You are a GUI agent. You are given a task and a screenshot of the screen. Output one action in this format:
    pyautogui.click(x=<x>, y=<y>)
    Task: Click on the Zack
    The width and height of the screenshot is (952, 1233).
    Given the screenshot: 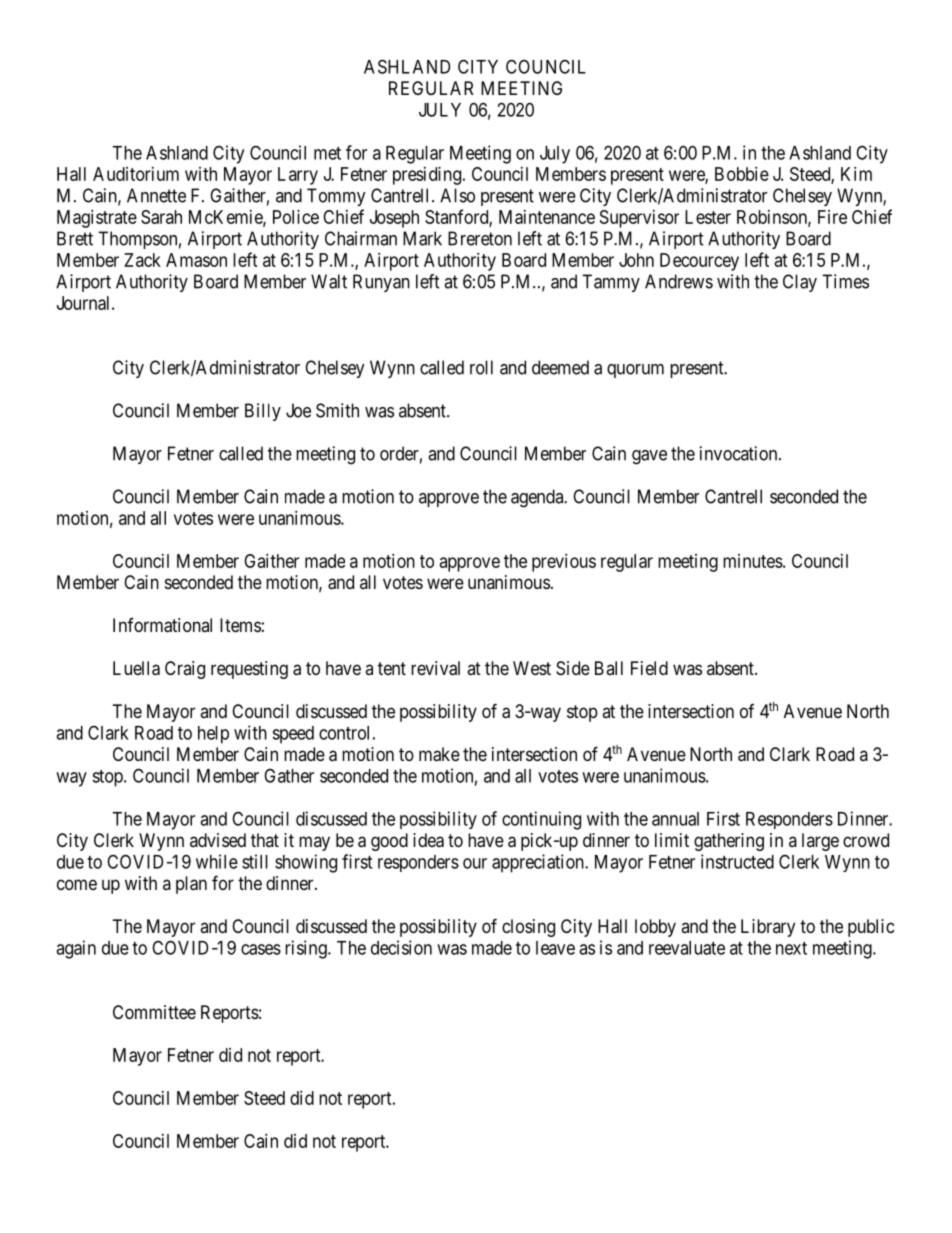 What is the action you would take?
    pyautogui.click(x=142, y=260)
